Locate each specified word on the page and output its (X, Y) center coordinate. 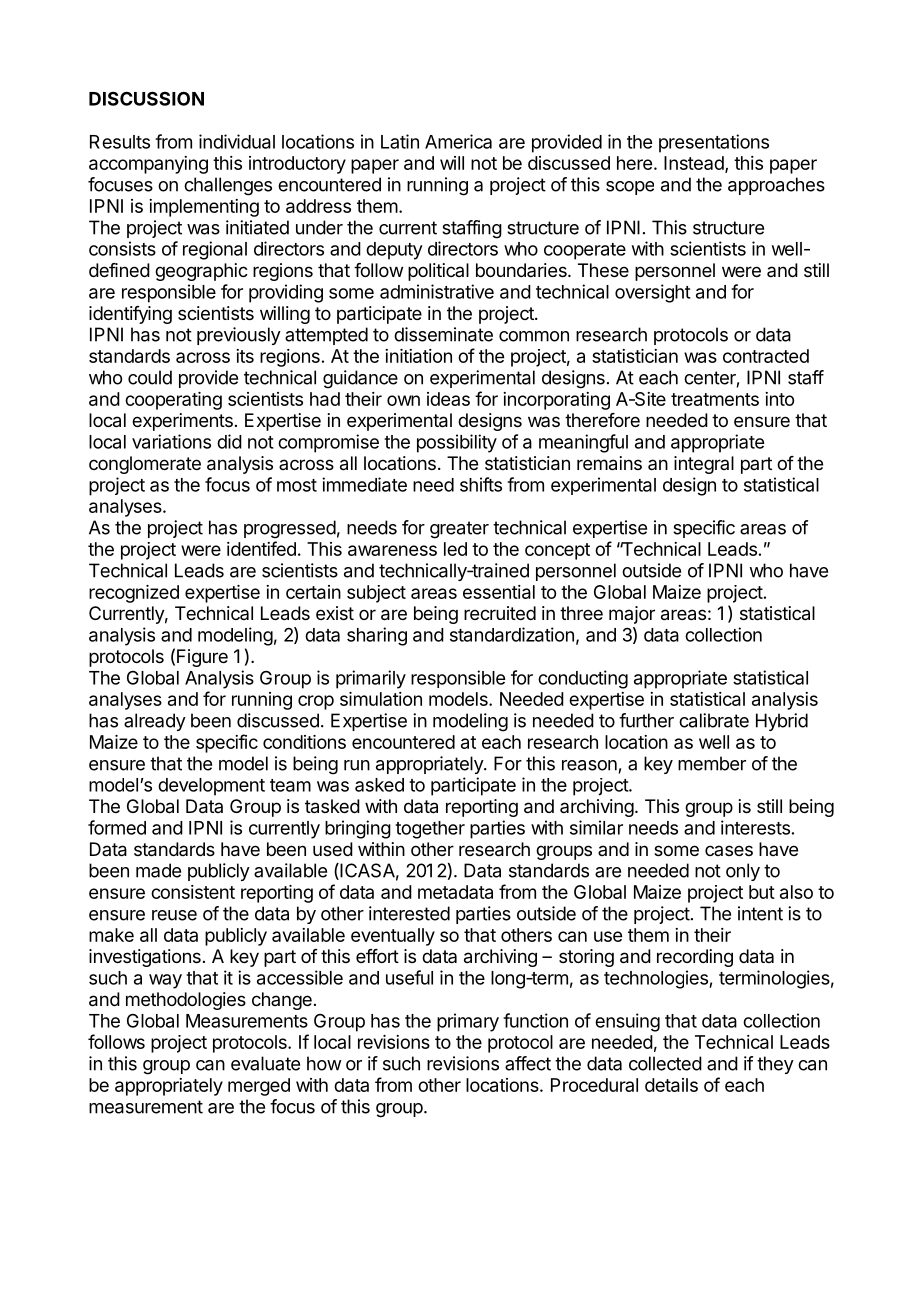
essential (499, 592)
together (430, 830)
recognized (134, 594)
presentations (714, 143)
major (632, 615)
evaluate (265, 1063)
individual (237, 141)
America (458, 141)
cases (729, 850)
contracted (766, 356)
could (150, 377)
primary (468, 1022)
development (211, 787)
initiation (418, 356)
